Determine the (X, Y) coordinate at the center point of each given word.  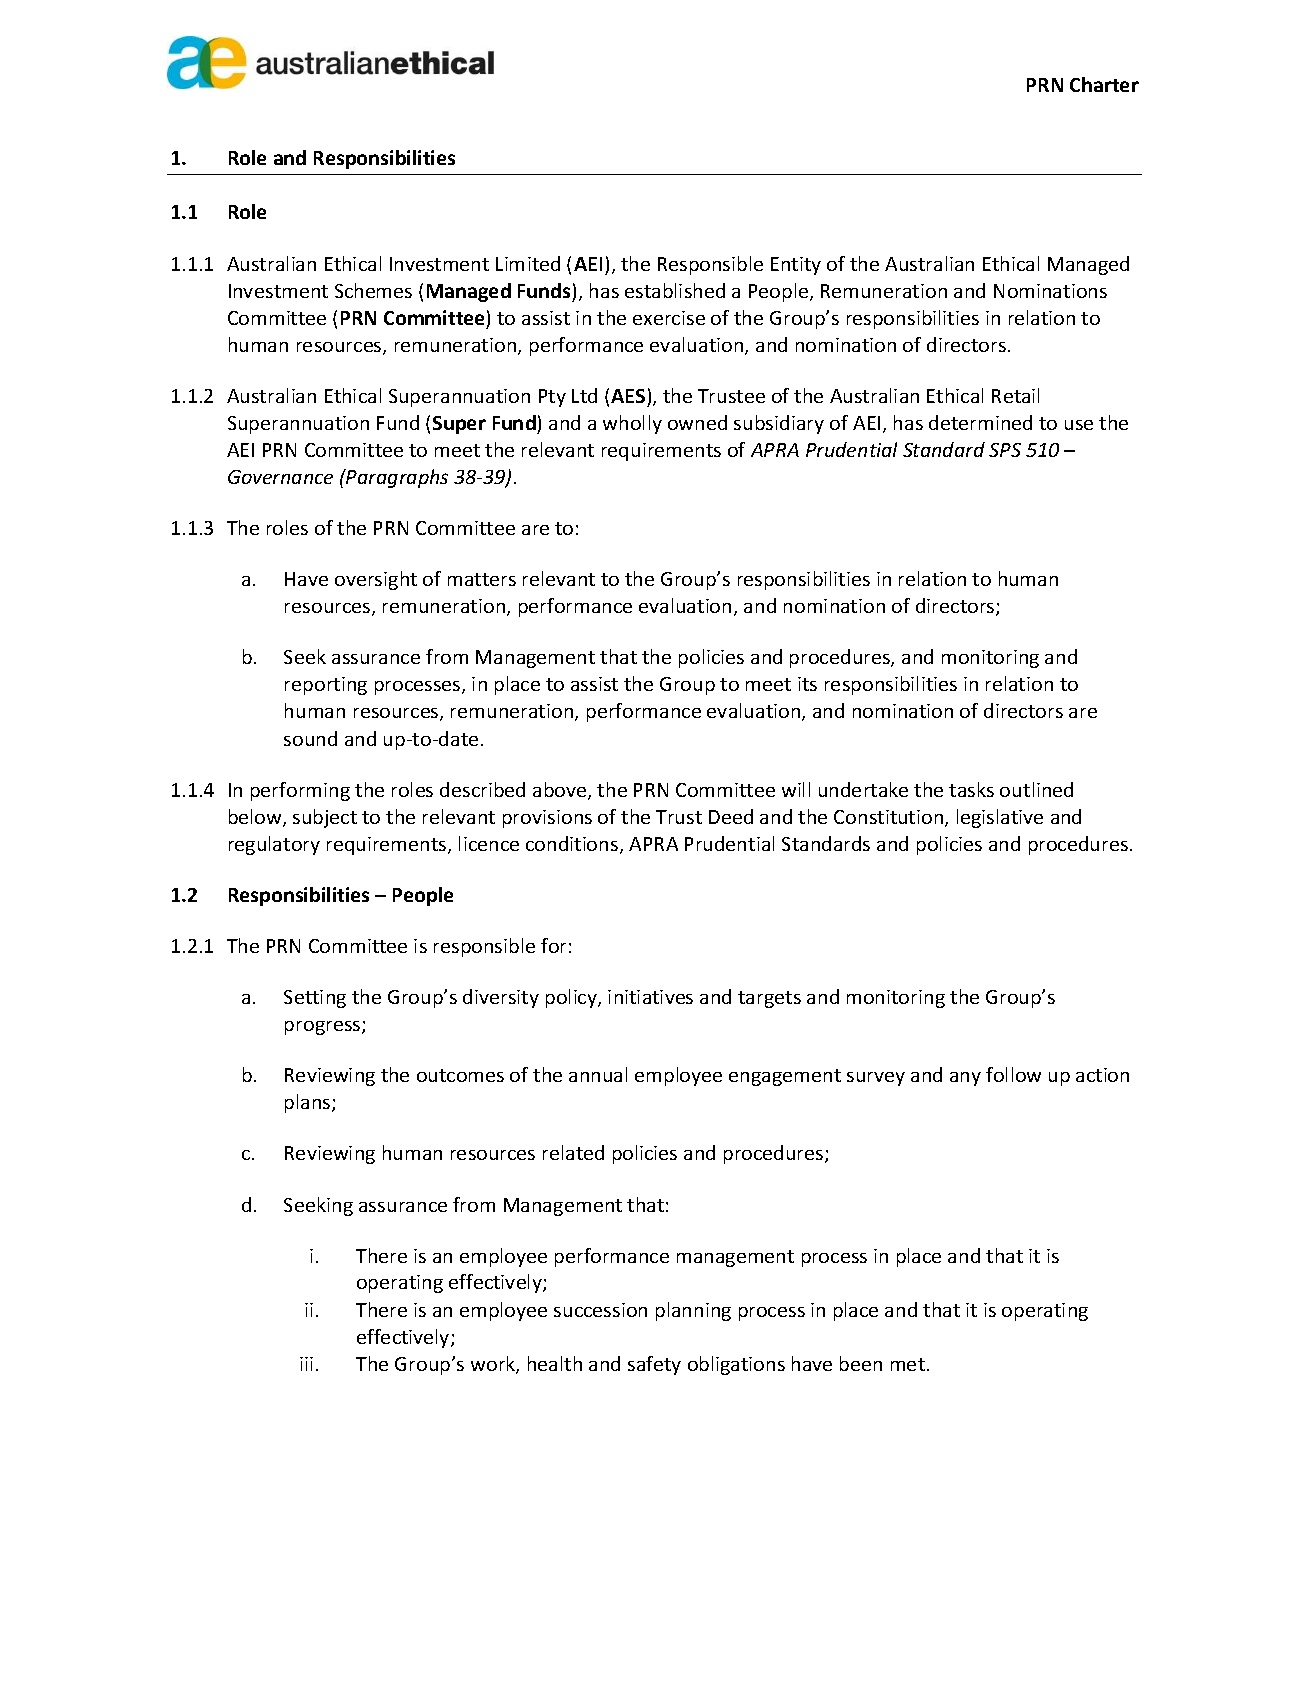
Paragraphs (396, 478)
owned (697, 422)
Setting (315, 999)
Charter (1104, 84)
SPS (1005, 450)
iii (306, 1364)
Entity (796, 266)
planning (693, 1311)
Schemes (373, 290)
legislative (1000, 818)
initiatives (650, 997)
